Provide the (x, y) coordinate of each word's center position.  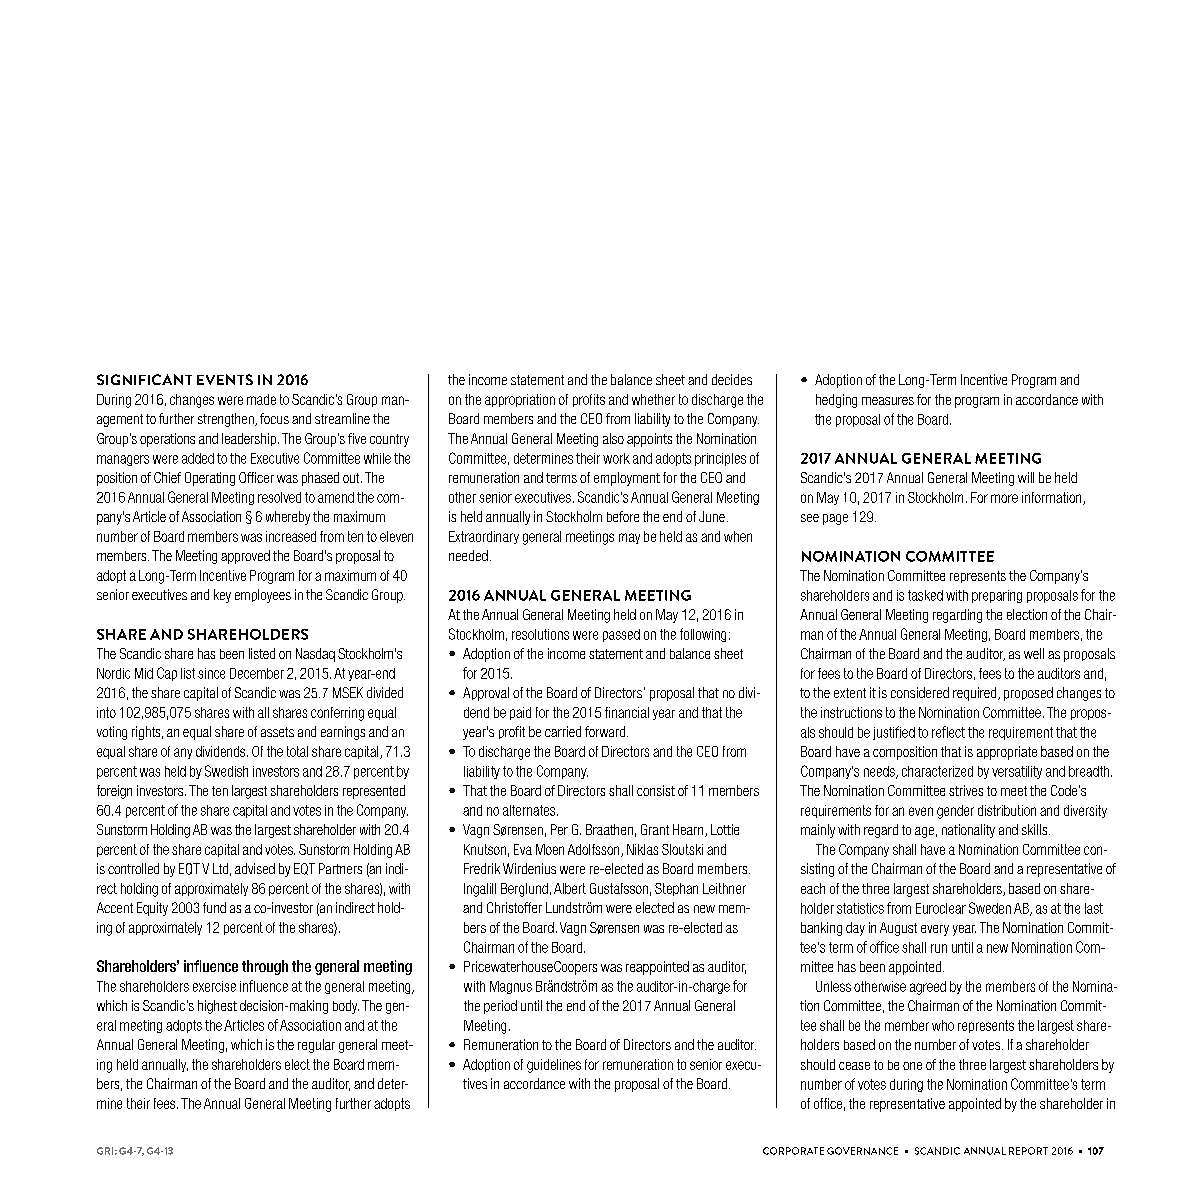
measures (888, 401)
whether (653, 399)
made (261, 399)
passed (621, 635)
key (222, 596)
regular (316, 1046)
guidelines (554, 1066)
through (265, 967)
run (939, 948)
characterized (937, 771)
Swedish (226, 771)
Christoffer (514, 907)
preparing (997, 596)
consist (656, 790)
